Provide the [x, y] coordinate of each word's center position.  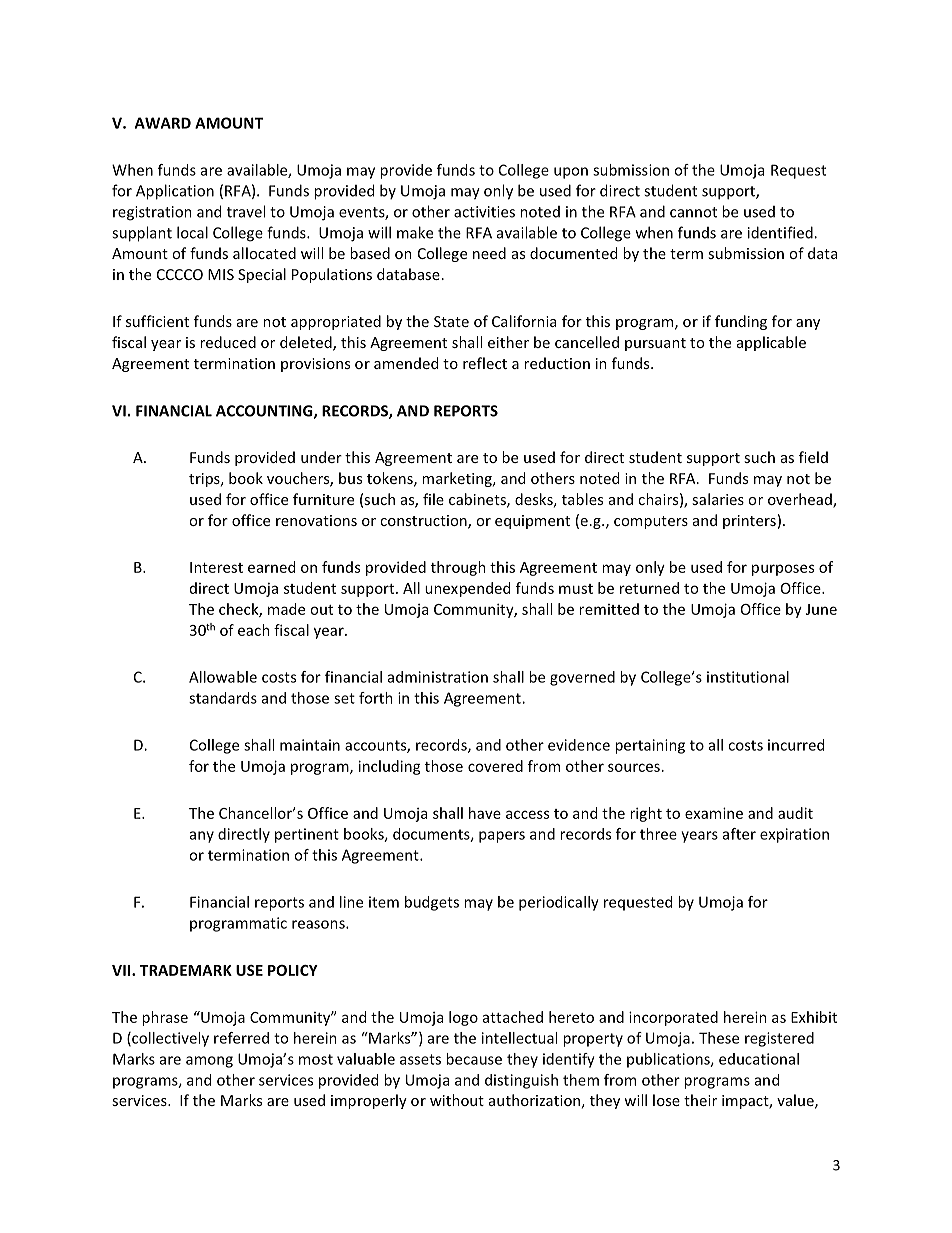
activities [484, 212]
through [458, 568]
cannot [693, 212]
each [254, 630]
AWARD [163, 123]
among [209, 1062]
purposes [783, 570]
